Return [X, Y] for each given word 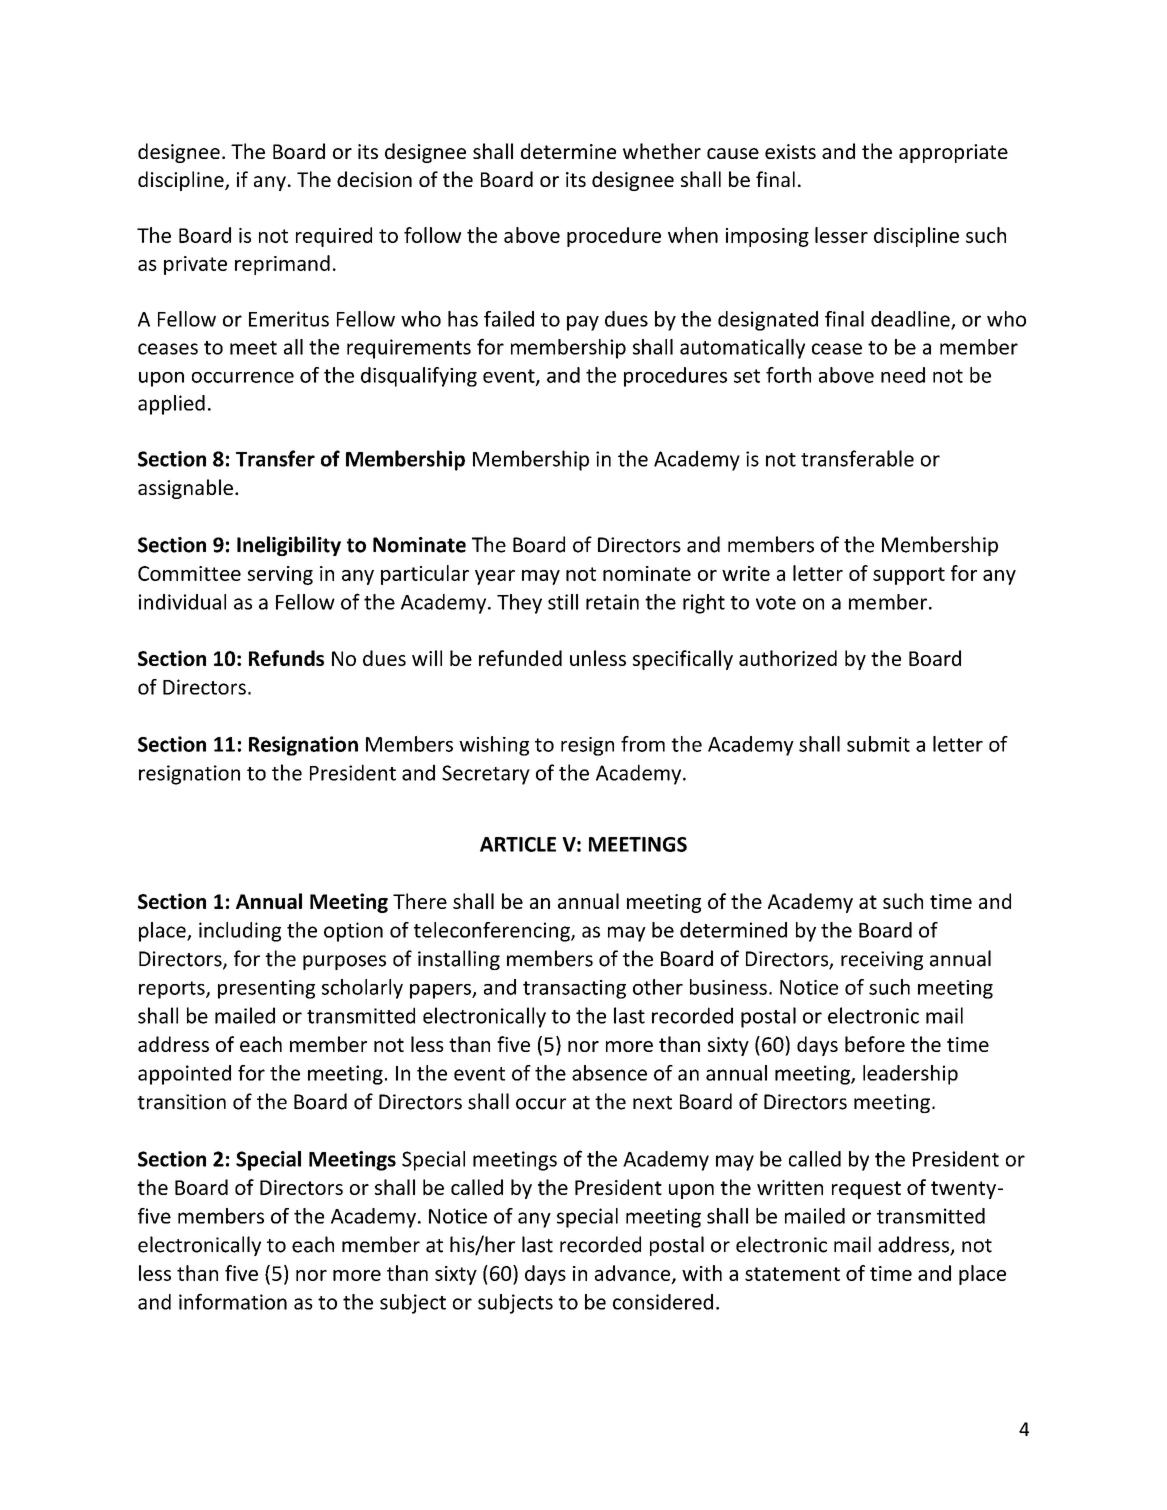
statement [792, 1274]
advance [634, 1274]
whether [662, 151]
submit [878, 744]
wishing [494, 746]
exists [790, 151]
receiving [882, 960]
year [495, 577]
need [903, 375]
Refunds [286, 658]
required [334, 237]
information [233, 1301]
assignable [185, 489]
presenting [266, 989]
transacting [574, 989]
